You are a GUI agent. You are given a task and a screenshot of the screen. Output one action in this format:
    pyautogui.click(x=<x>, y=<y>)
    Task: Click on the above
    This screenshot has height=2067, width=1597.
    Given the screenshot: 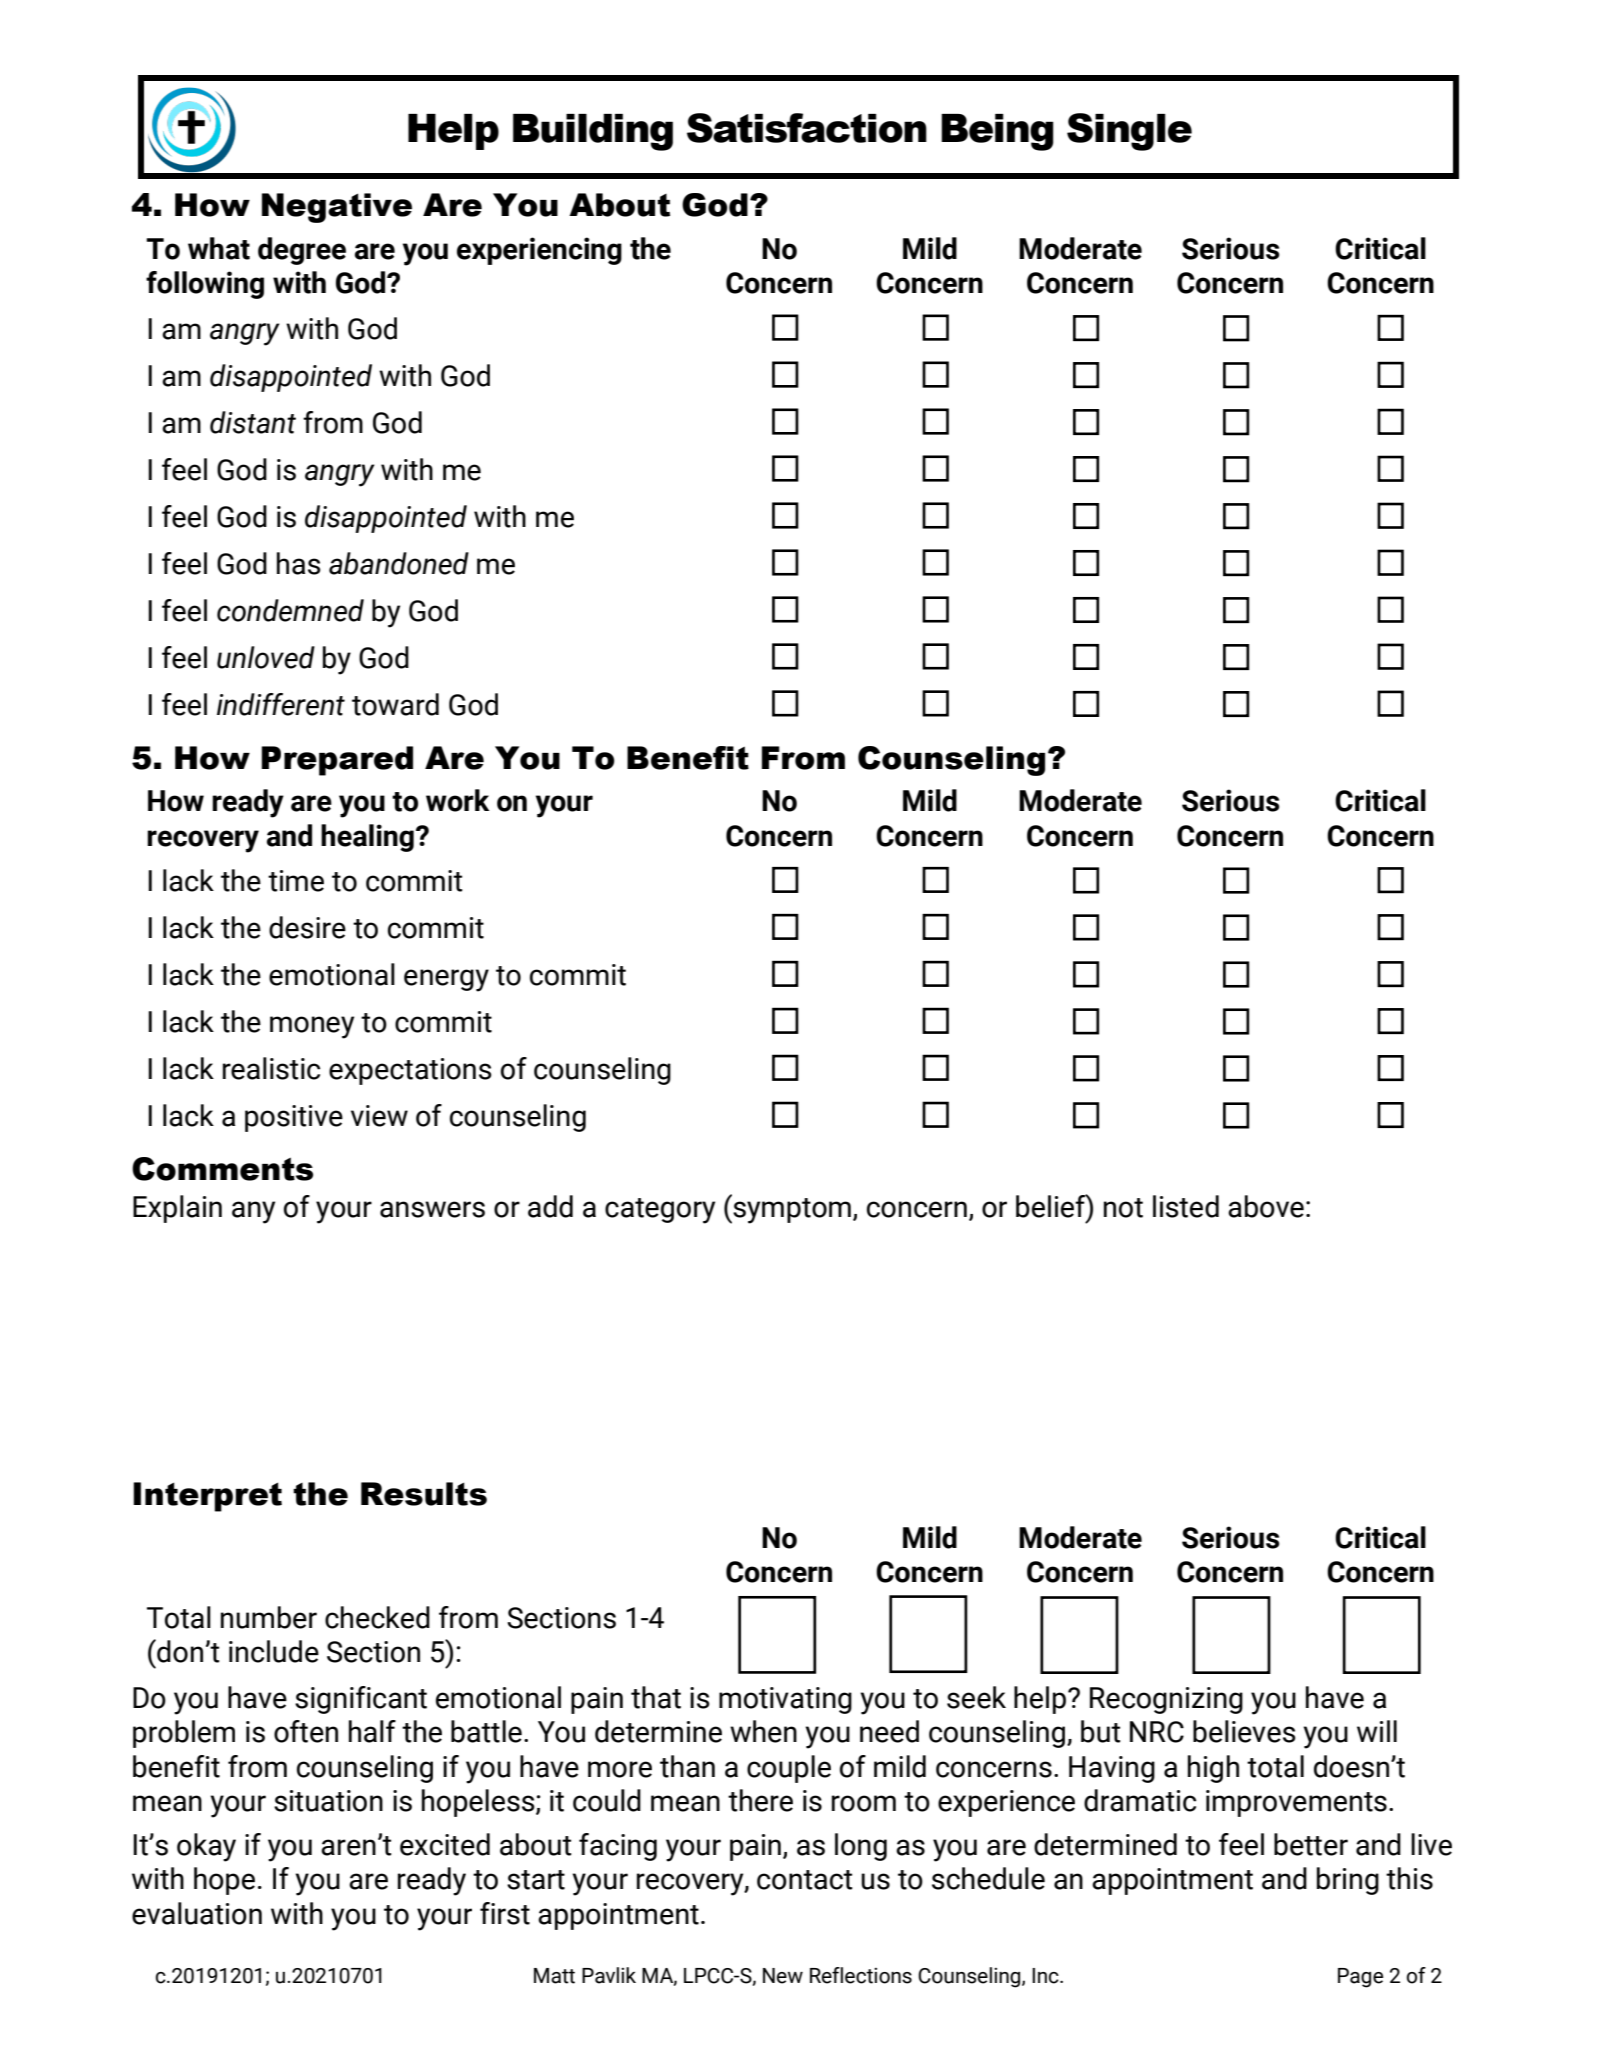 What is the action you would take?
    pyautogui.click(x=1266, y=1206)
